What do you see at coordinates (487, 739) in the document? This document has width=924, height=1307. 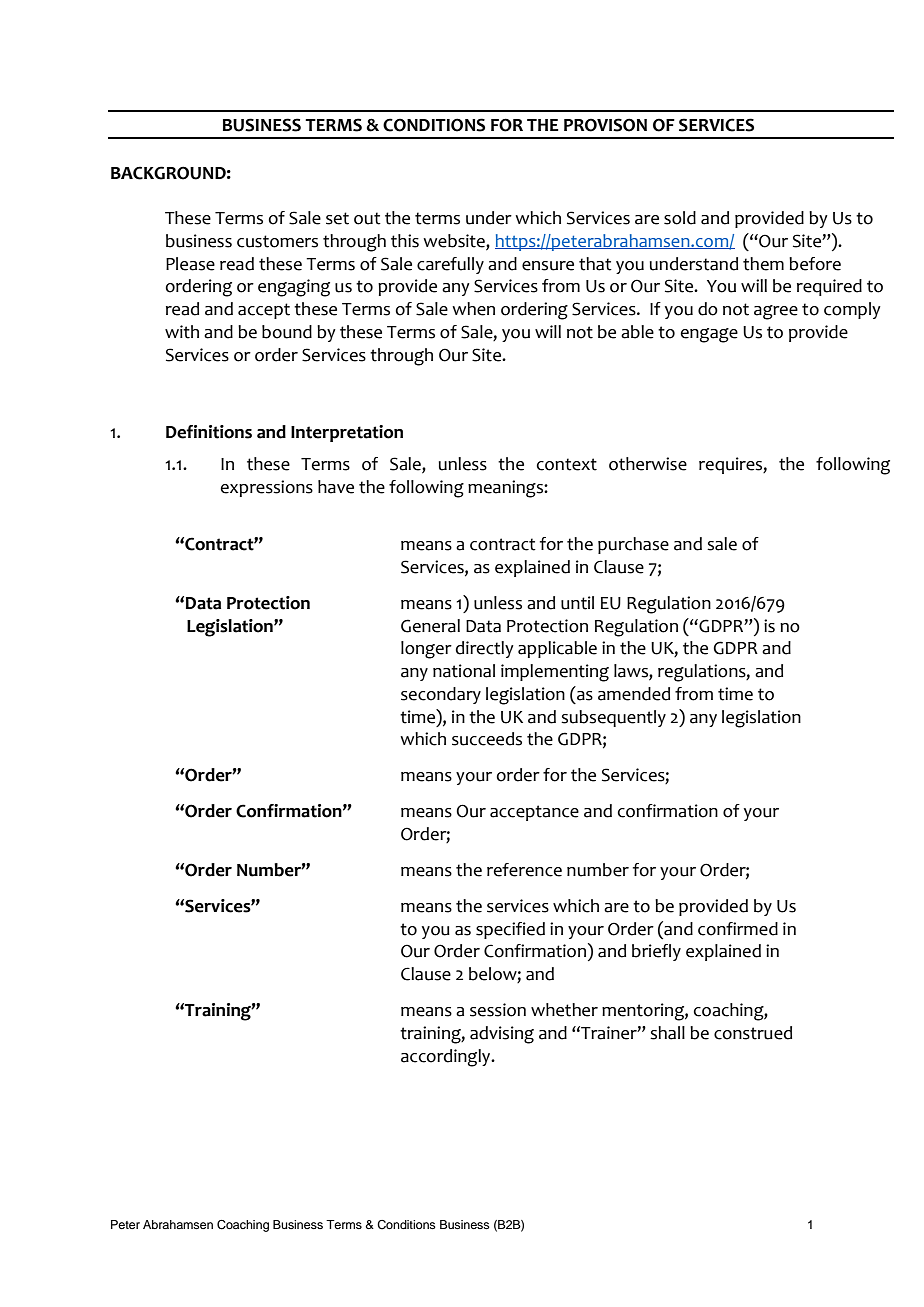 I see `succeeds` at bounding box center [487, 739].
